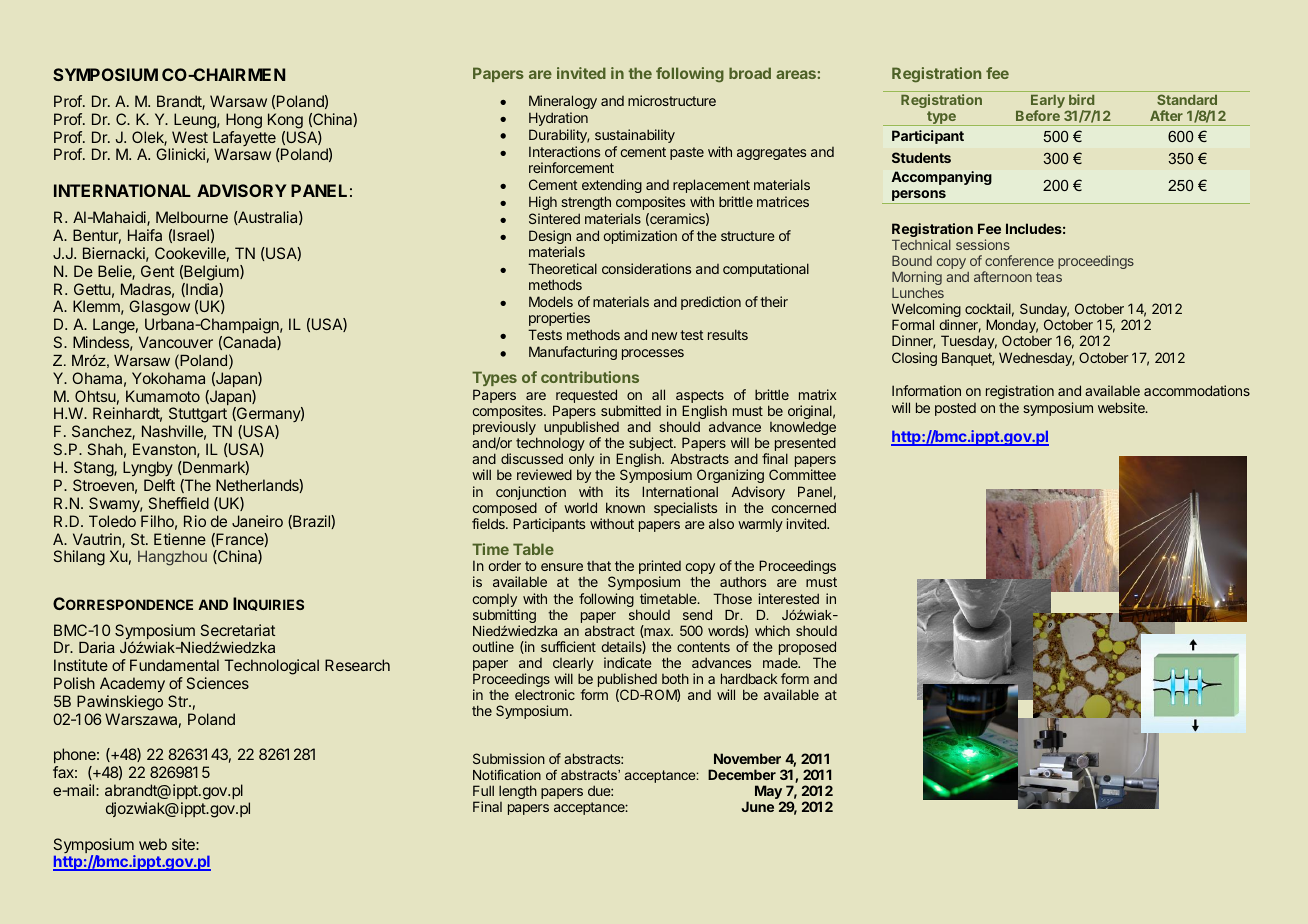 The height and width of the screenshot is (924, 1308). I want to click on Full, so click(483, 790).
